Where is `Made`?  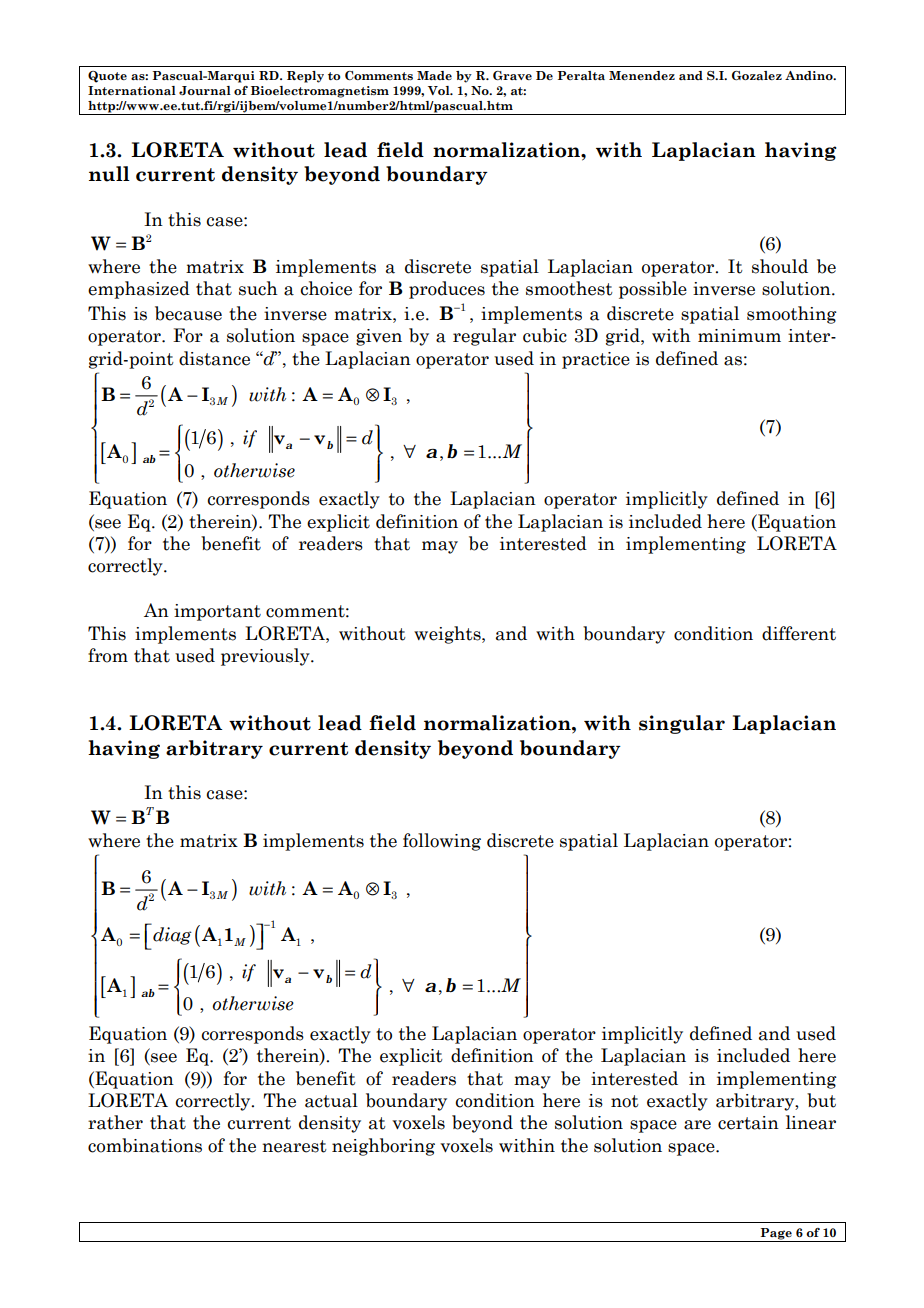 Made is located at coordinates (434, 75).
